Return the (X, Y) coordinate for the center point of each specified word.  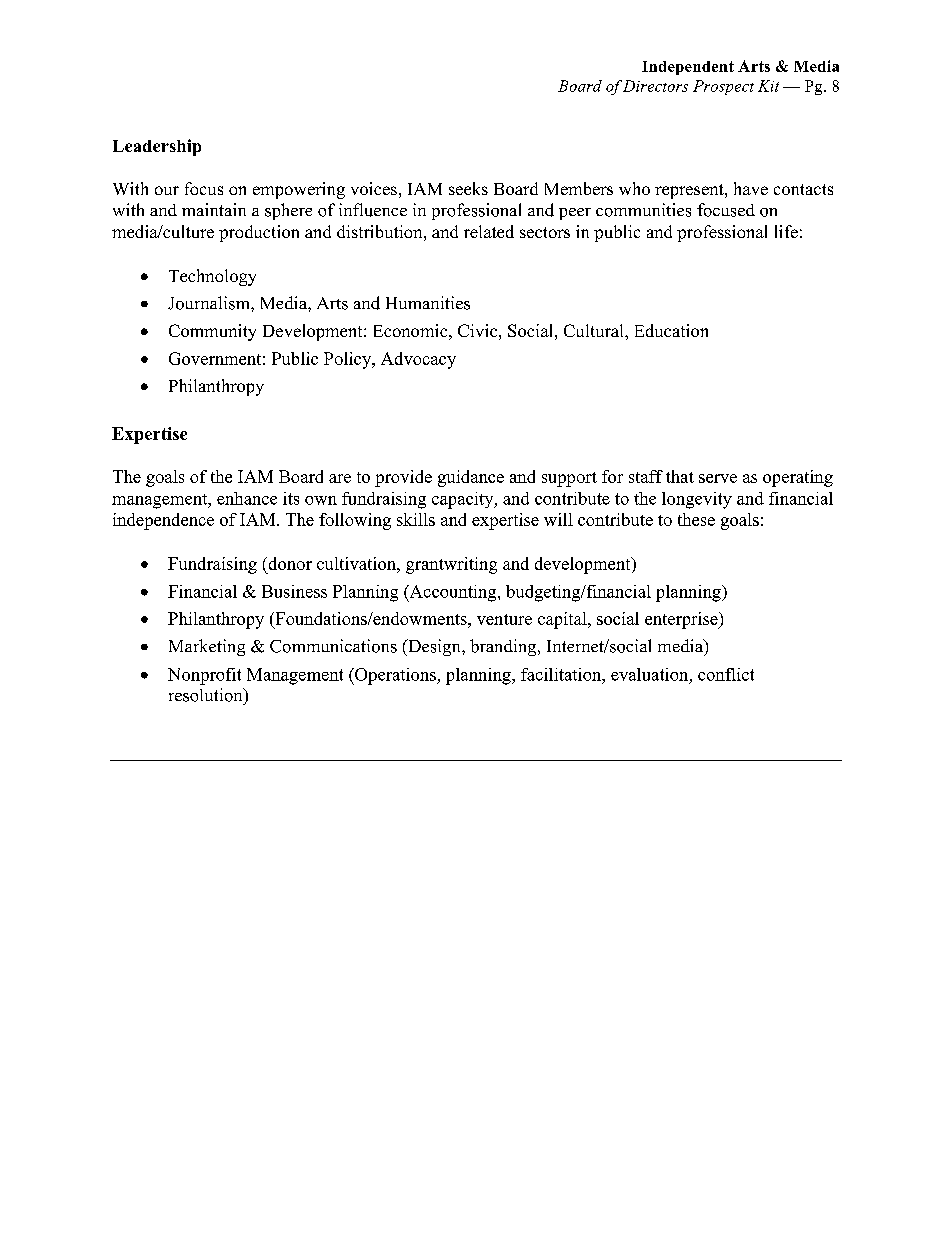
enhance (247, 498)
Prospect (723, 87)
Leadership (157, 147)
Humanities (428, 303)
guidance (471, 478)
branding (504, 647)
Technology (212, 277)
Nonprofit (204, 676)
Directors (655, 86)
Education (671, 330)
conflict (726, 674)
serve (718, 478)
